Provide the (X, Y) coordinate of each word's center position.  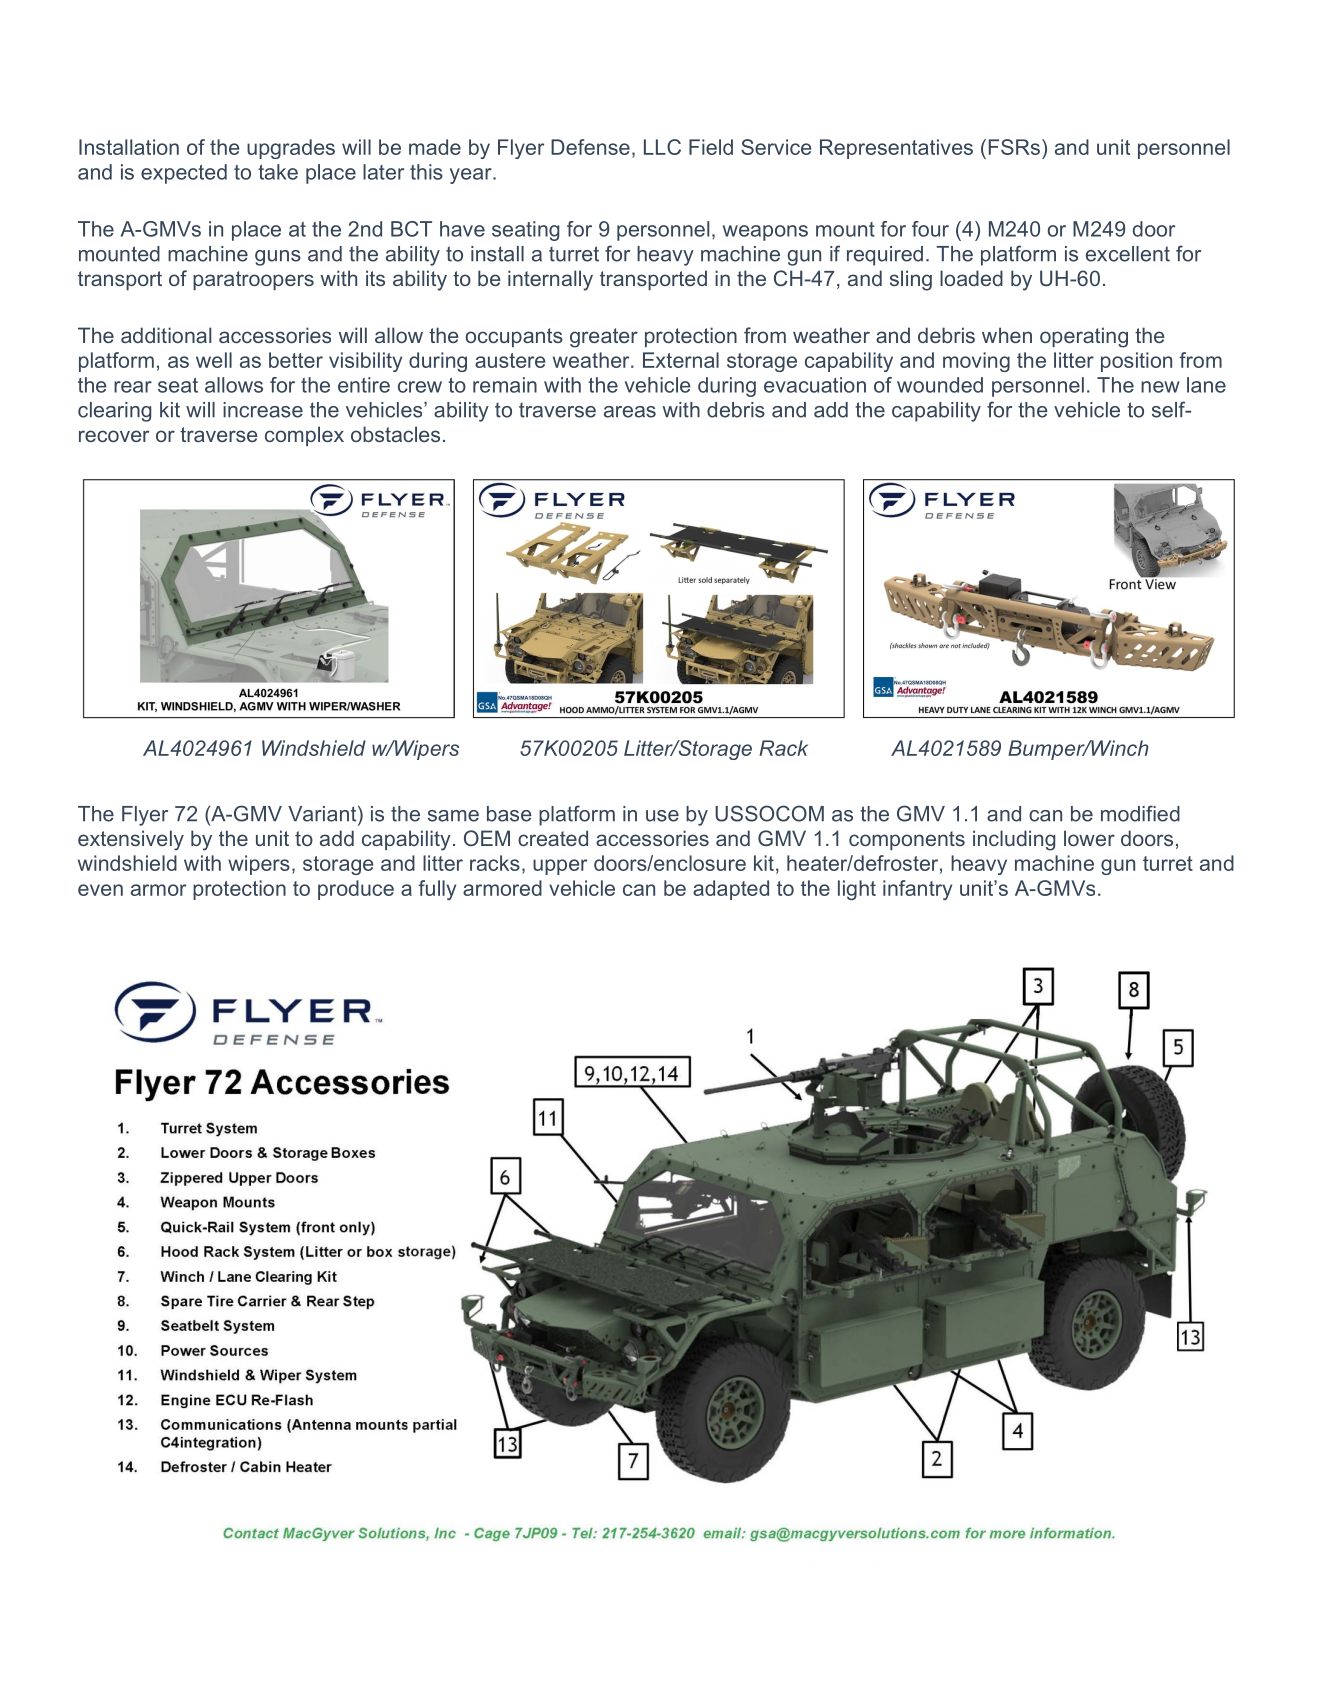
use (662, 816)
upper (560, 867)
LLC (662, 147)
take (278, 172)
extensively (131, 840)
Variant (323, 813)
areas (630, 412)
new (1160, 387)
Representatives (896, 149)
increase (263, 410)
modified (1140, 813)
